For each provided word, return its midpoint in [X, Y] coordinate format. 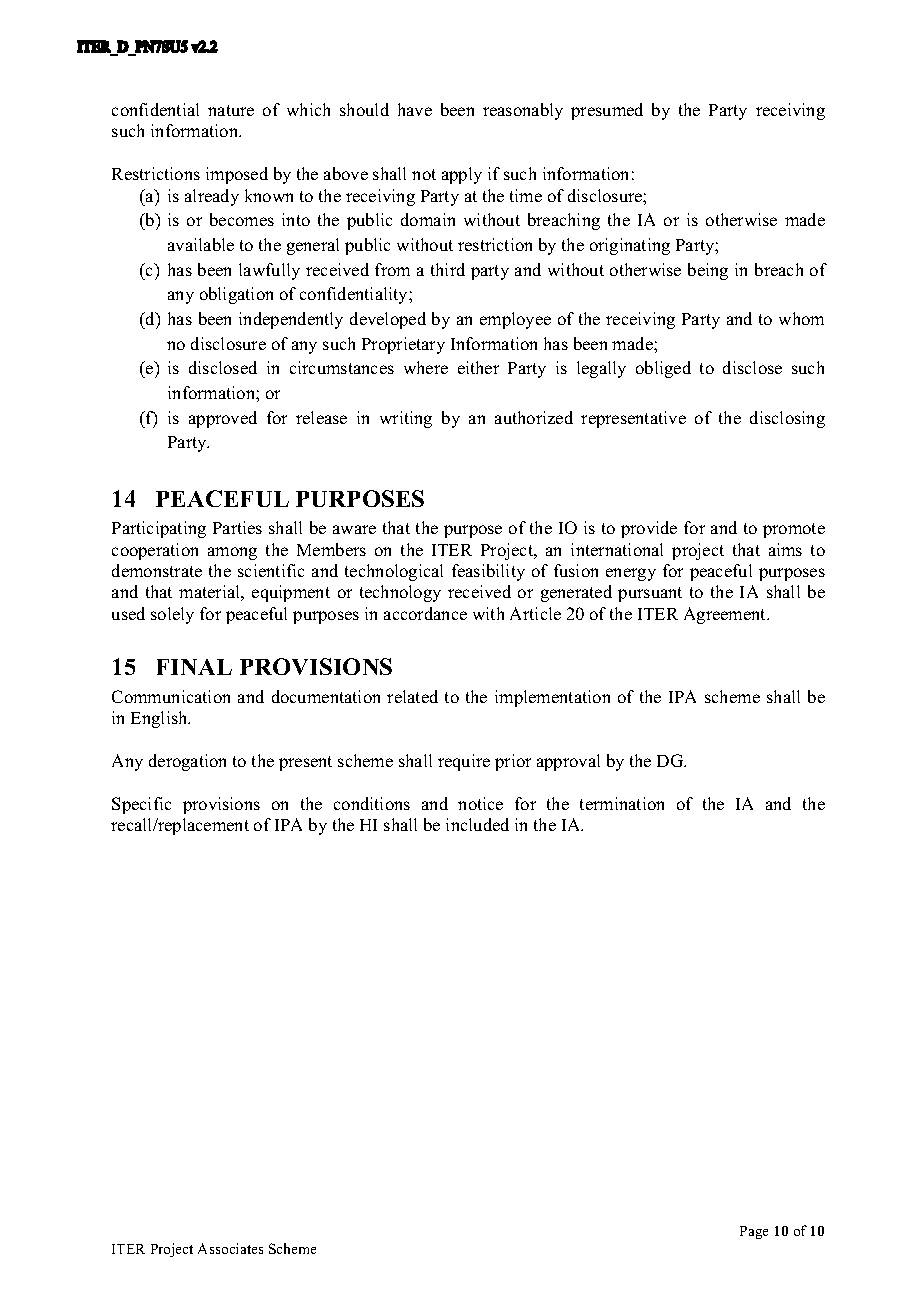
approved [223, 419]
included [477, 824]
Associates [230, 1248]
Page [754, 1232]
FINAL [194, 667]
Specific [141, 805]
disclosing [787, 419]
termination [622, 803]
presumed [607, 111]
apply [462, 175]
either [478, 367]
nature [231, 110]
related [412, 696]
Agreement [726, 615]
